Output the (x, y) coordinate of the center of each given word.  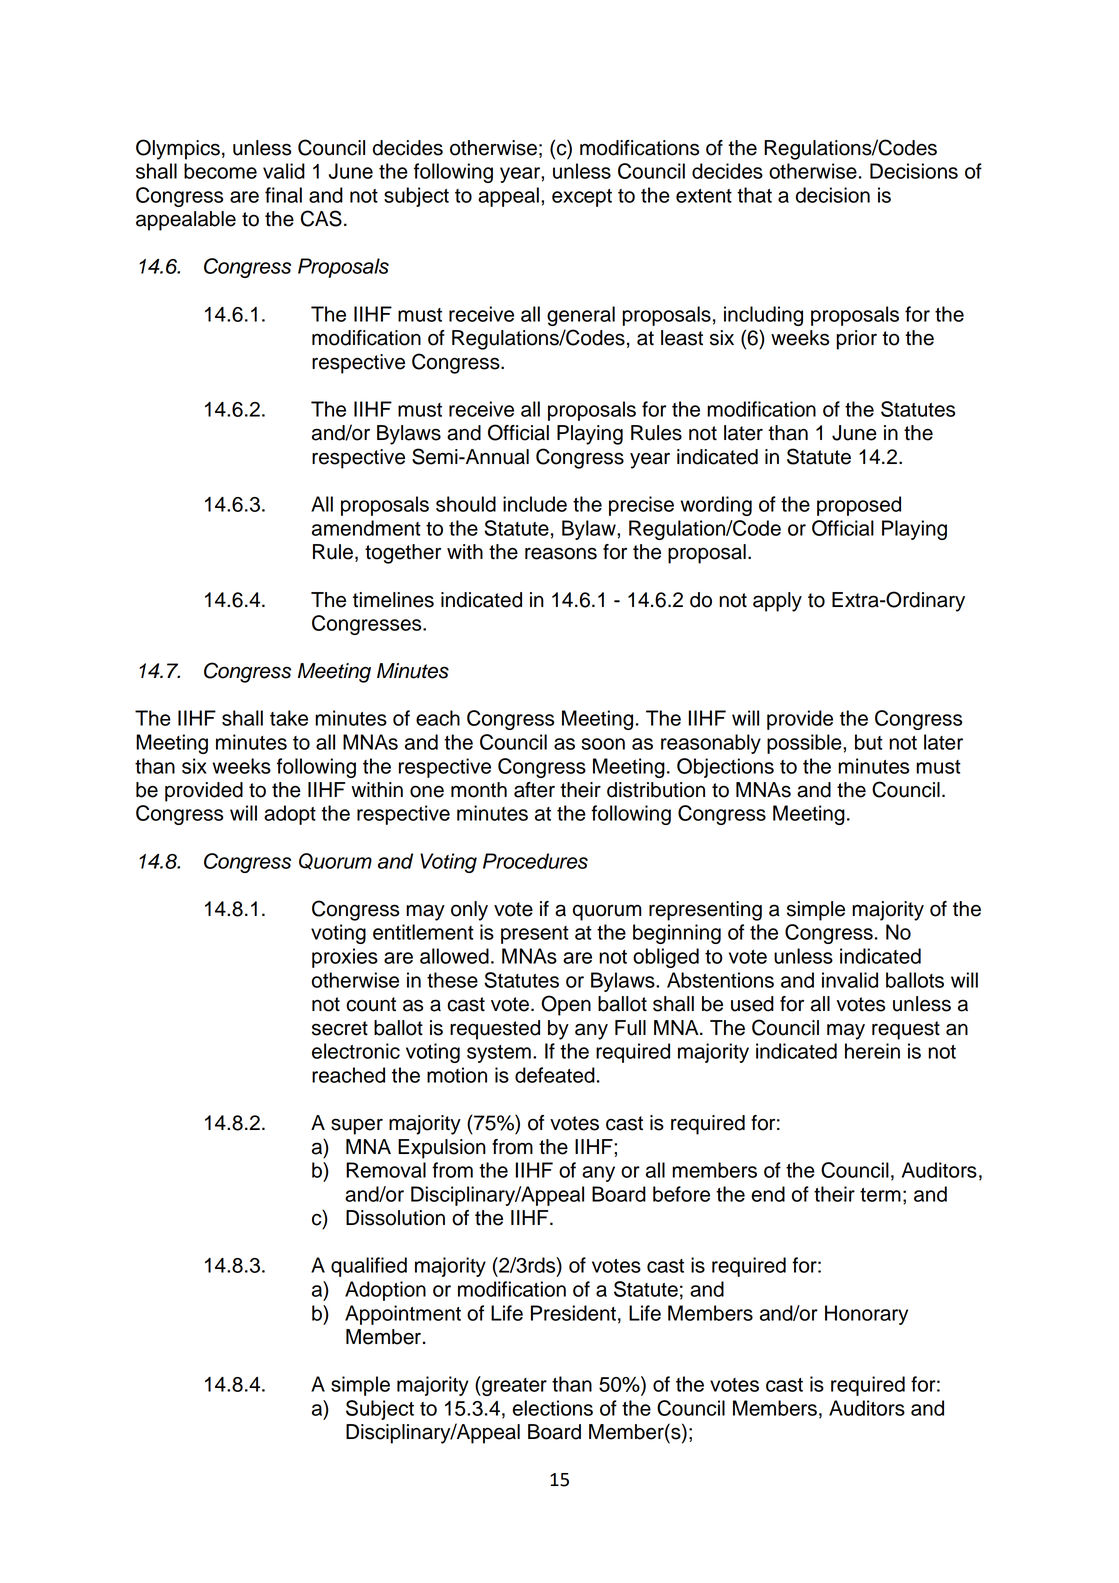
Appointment (403, 1315)
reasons (561, 553)
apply (777, 602)
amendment (366, 528)
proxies (345, 958)
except (582, 198)
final (283, 195)
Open (566, 1005)
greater (513, 1386)
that (754, 195)
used (752, 1004)
